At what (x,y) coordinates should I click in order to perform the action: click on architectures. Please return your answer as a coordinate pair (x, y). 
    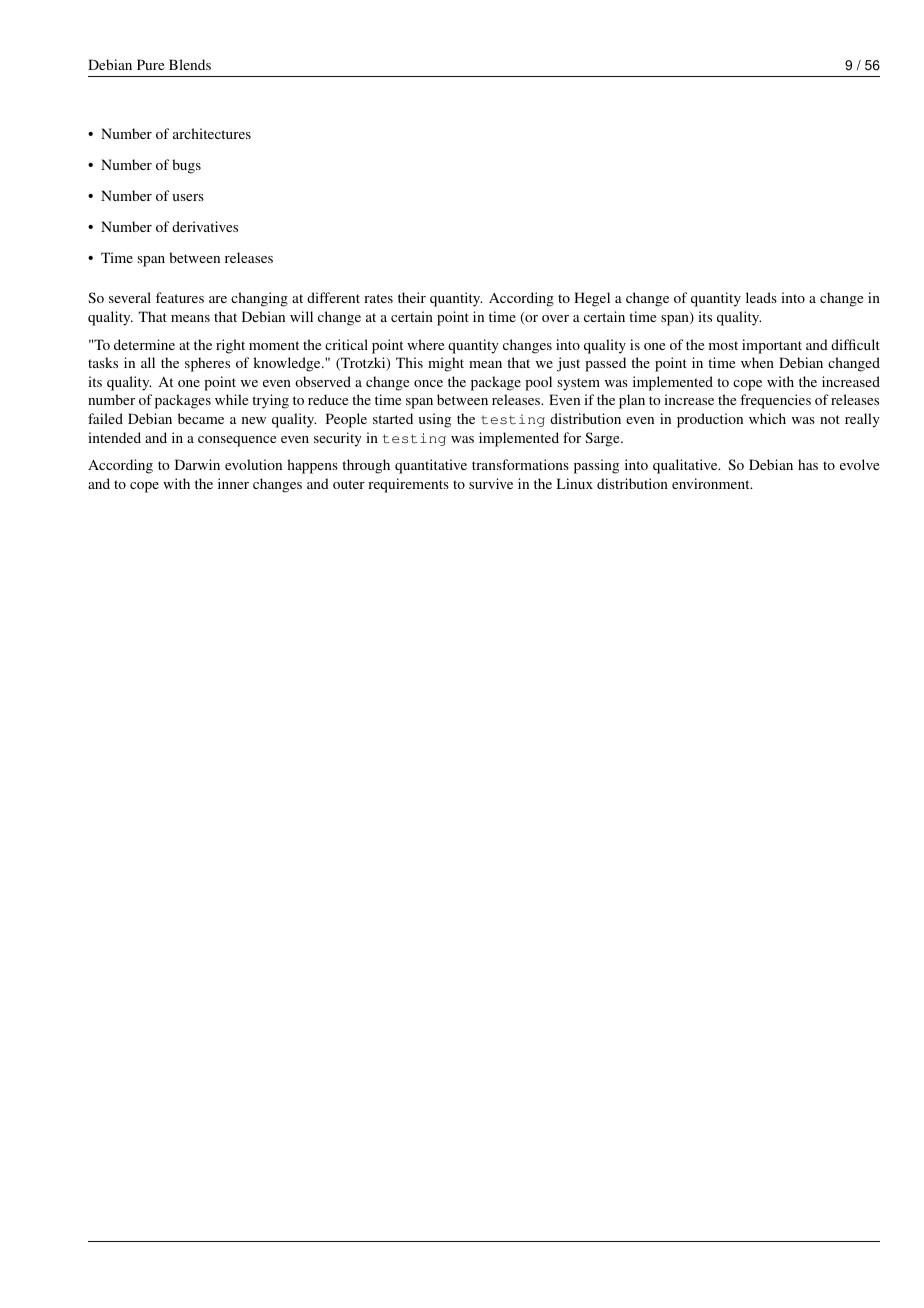
    Looking at the image, I should click on (212, 133).
